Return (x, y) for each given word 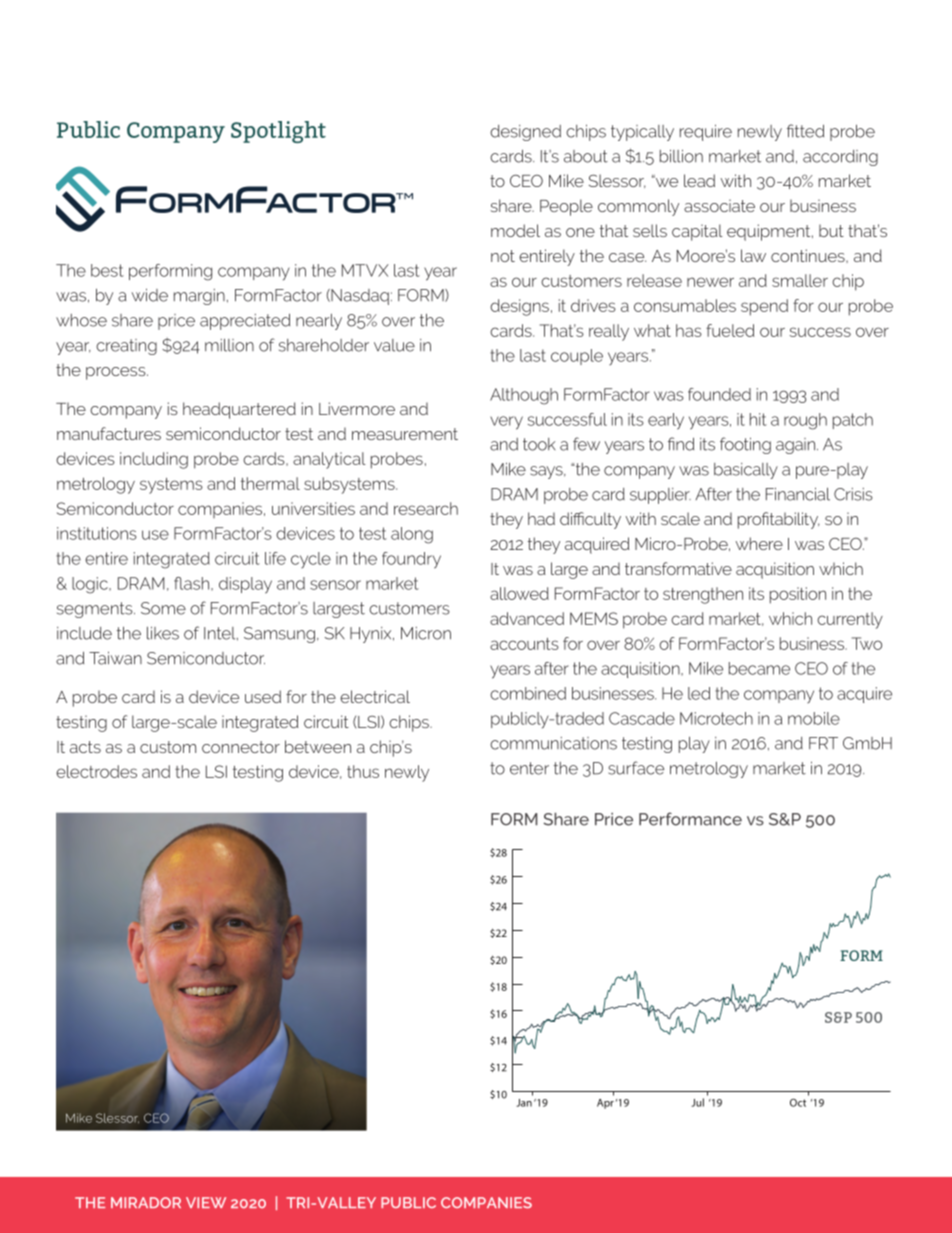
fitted (805, 131)
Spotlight (278, 132)
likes (163, 633)
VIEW (206, 1202)
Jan (524, 1103)
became (759, 668)
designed (525, 133)
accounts (524, 644)
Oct (798, 1102)
